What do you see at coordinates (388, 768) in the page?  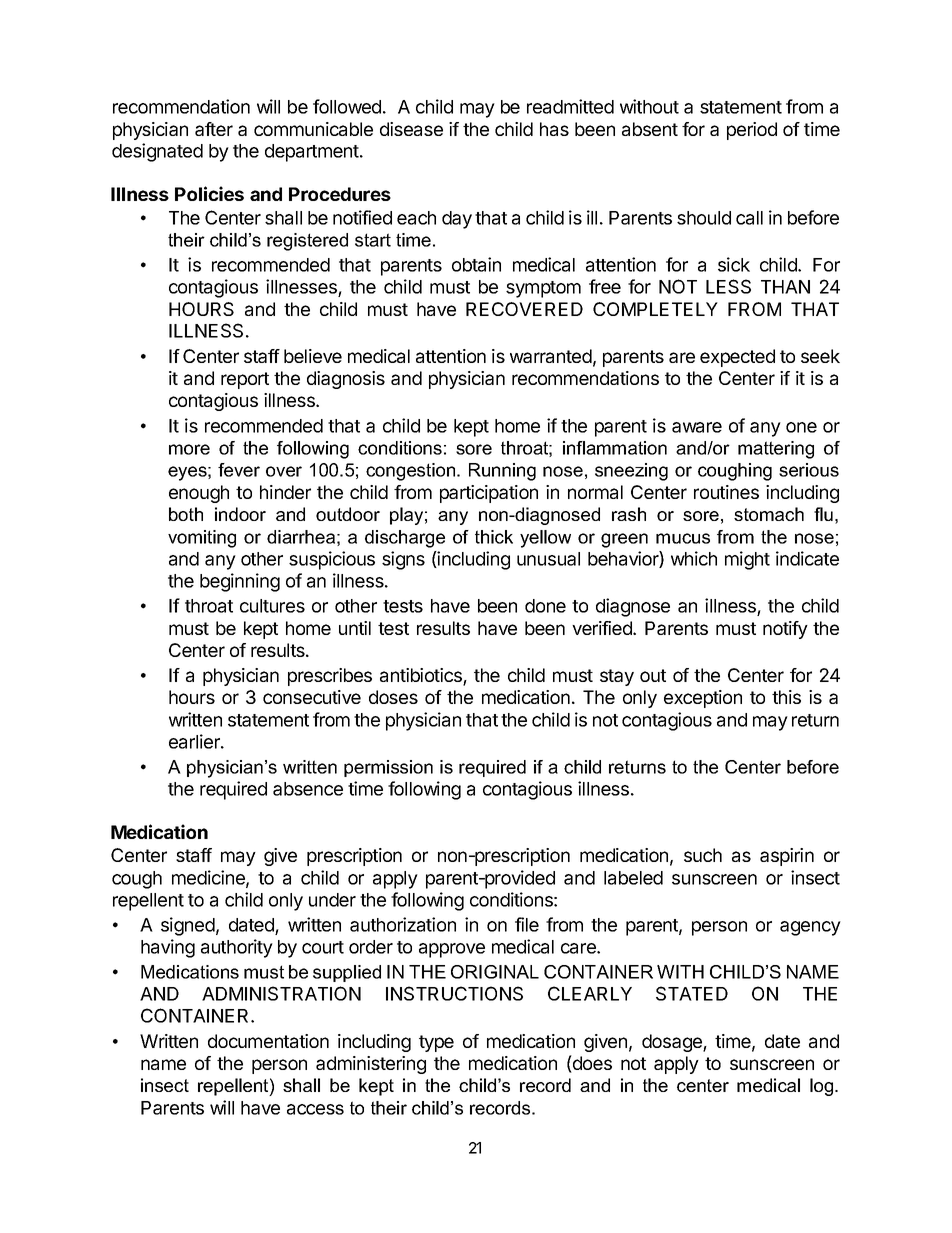 I see `permission` at bounding box center [388, 768].
